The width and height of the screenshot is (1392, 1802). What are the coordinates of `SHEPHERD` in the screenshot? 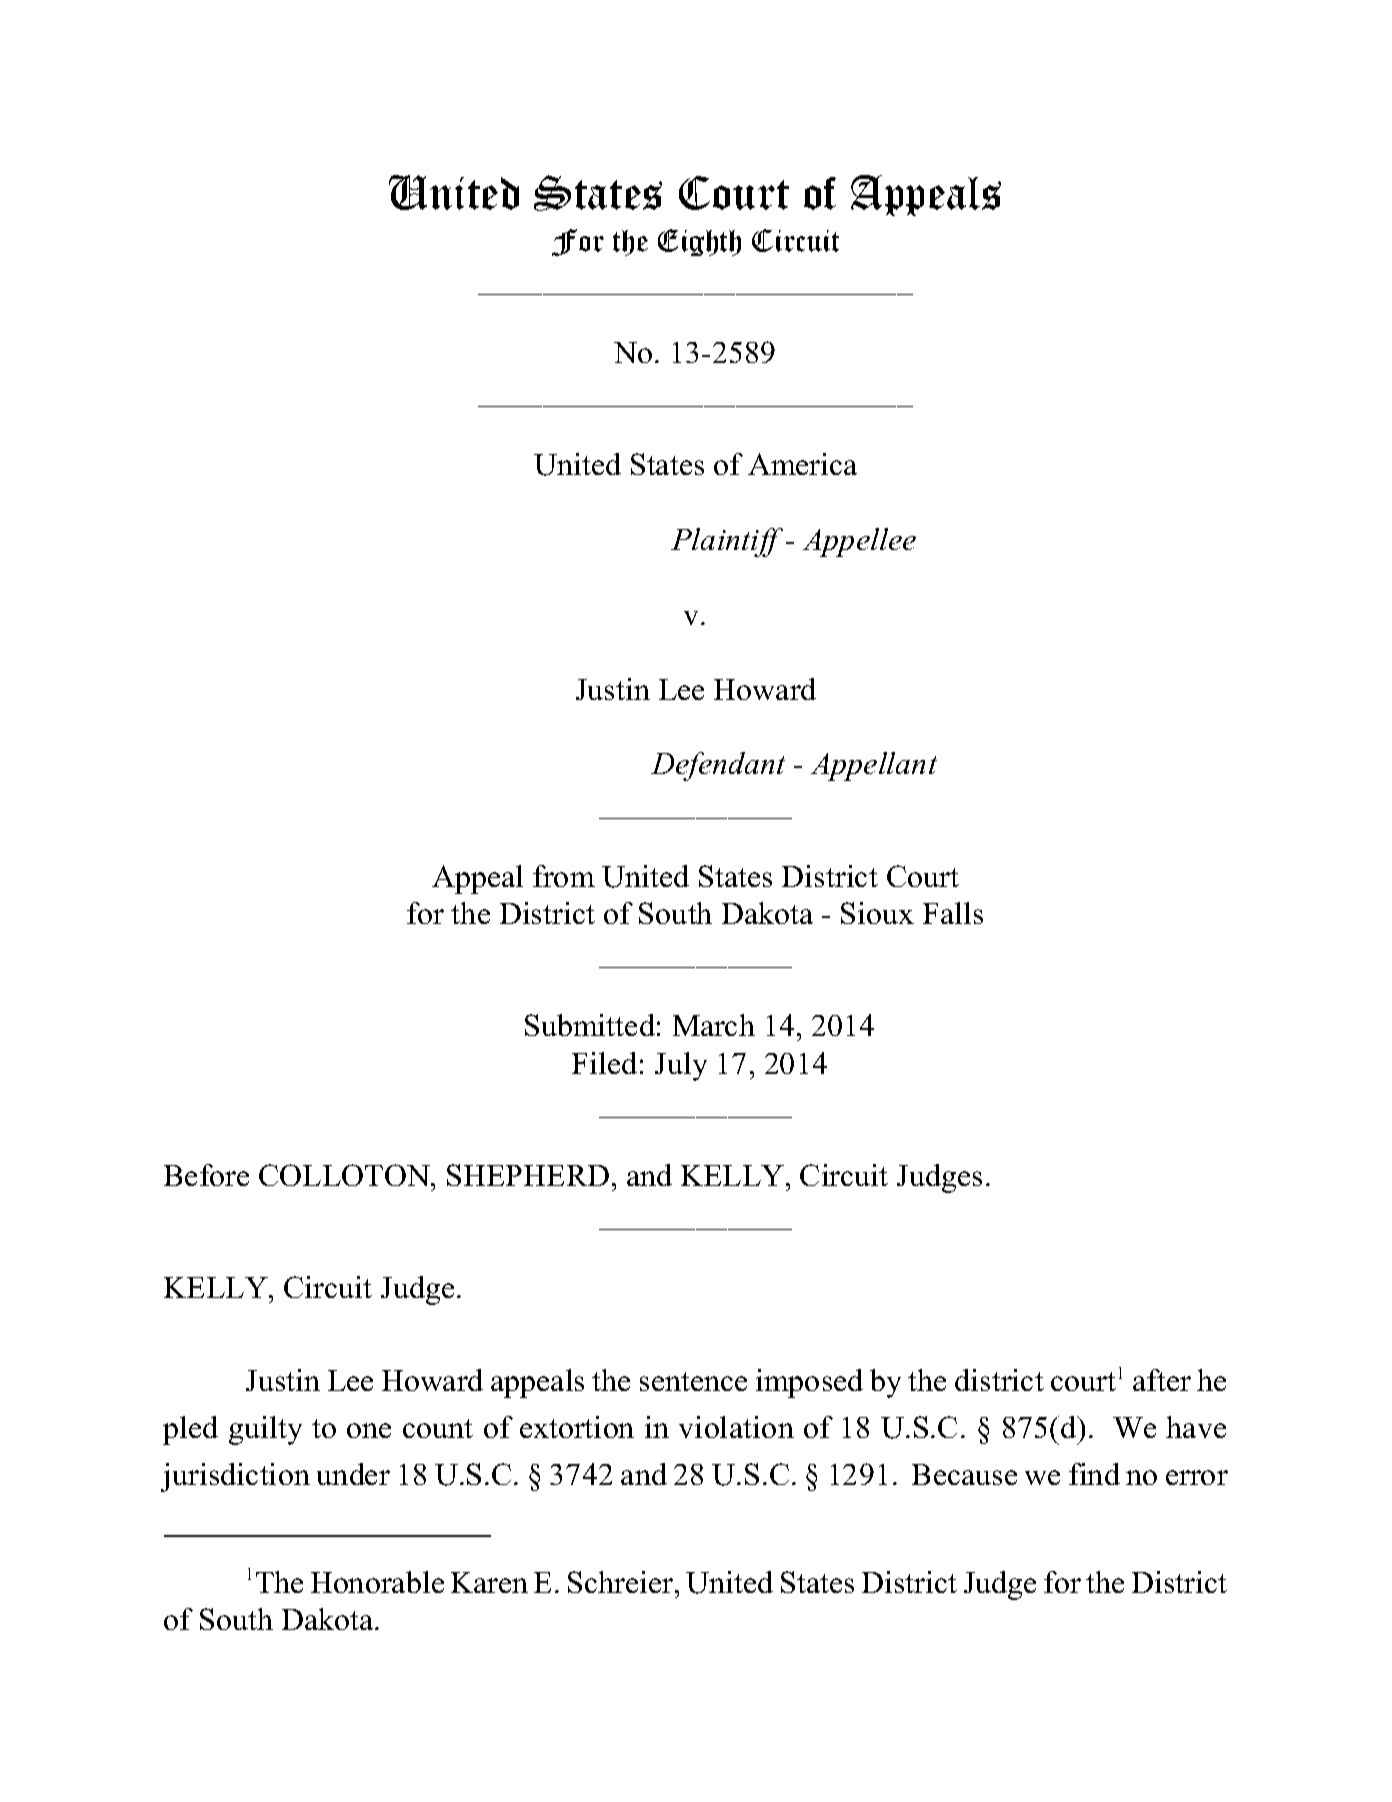 It's located at (528, 1175).
